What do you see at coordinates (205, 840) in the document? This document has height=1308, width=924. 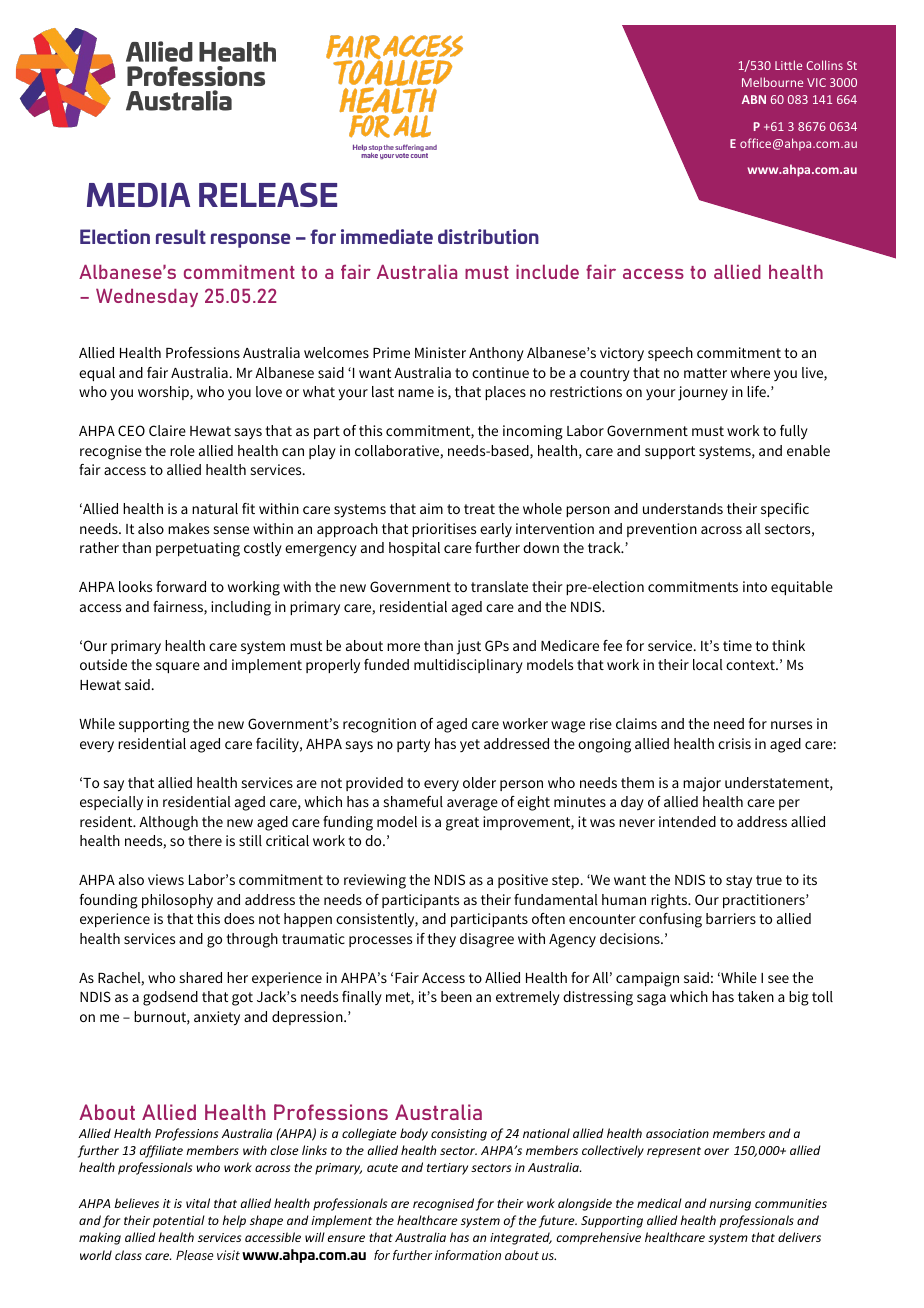 I see `there` at bounding box center [205, 840].
